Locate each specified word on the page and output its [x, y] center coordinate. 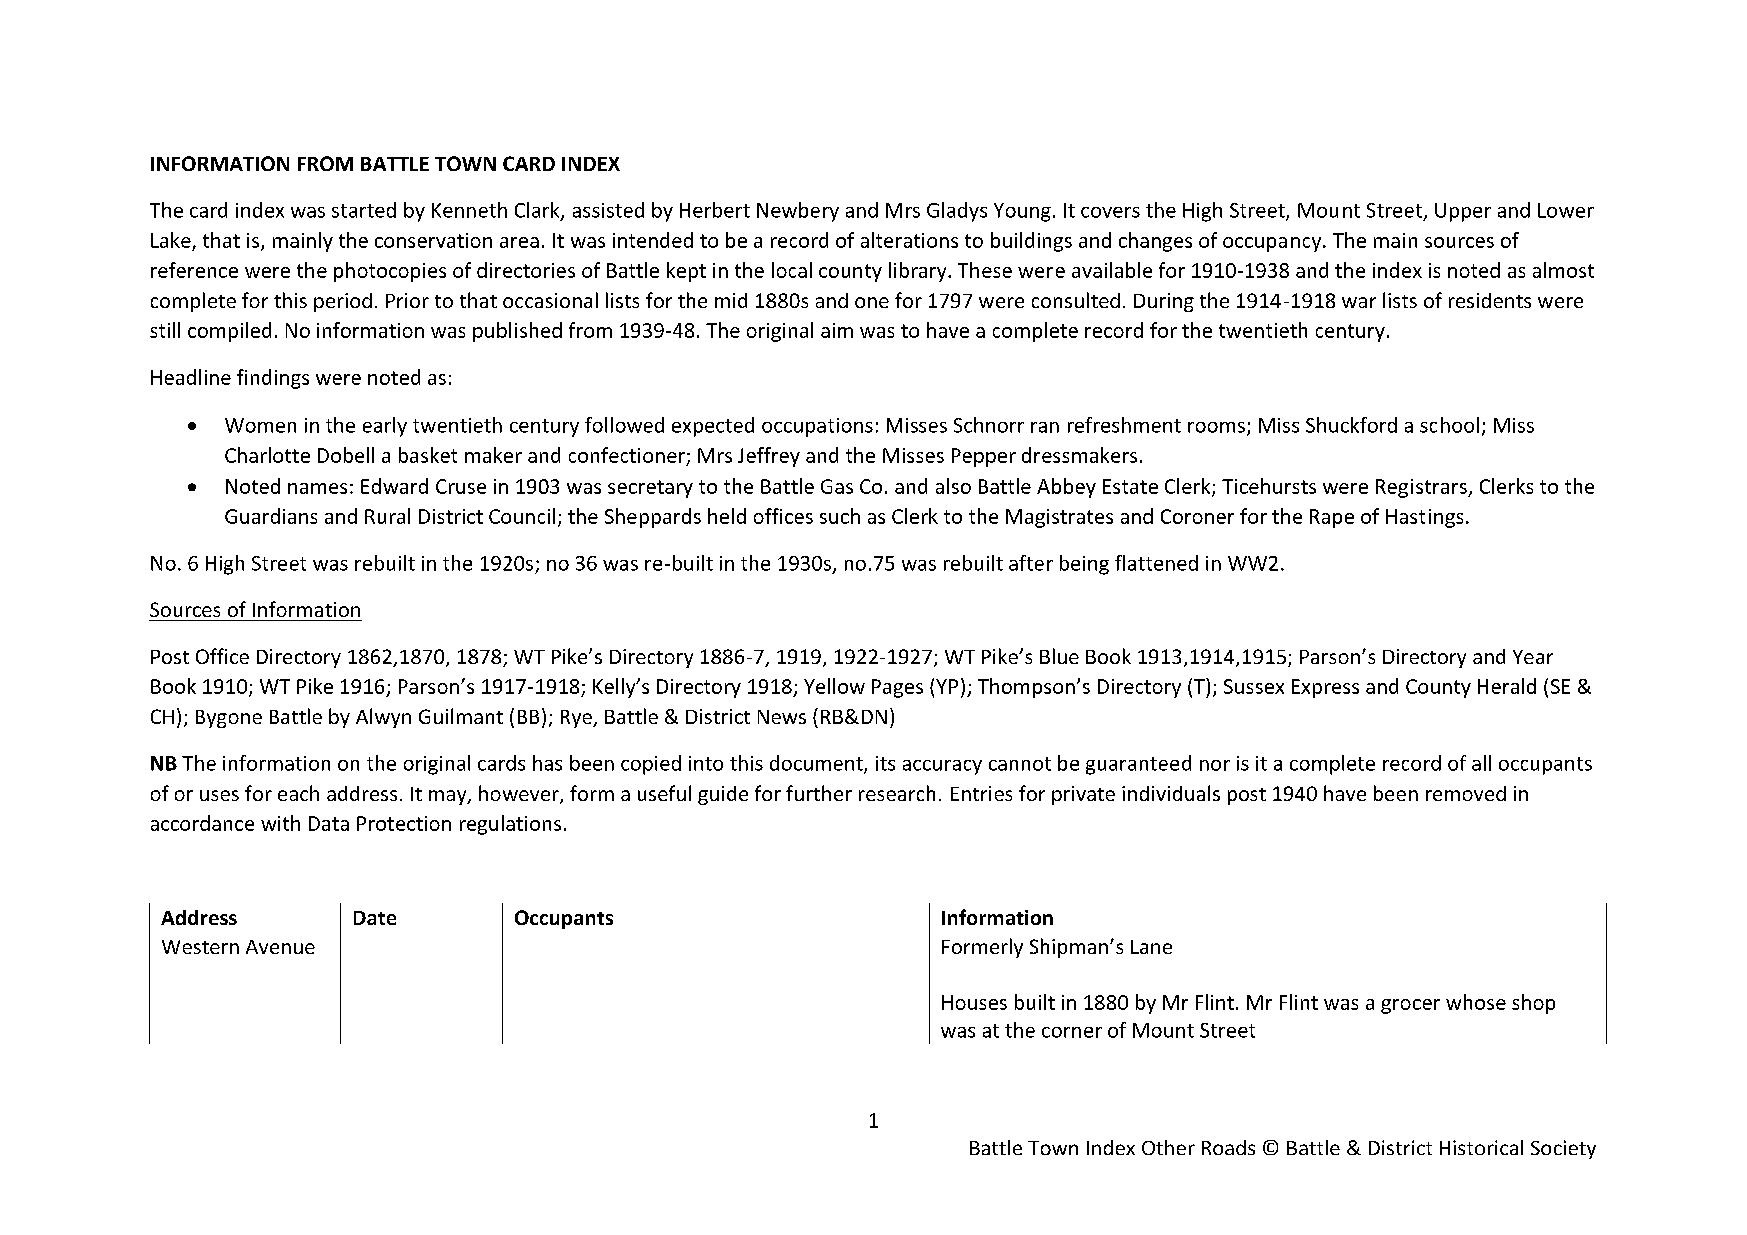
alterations [909, 240]
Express [1325, 688]
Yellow [834, 686]
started [364, 210]
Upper [1463, 212]
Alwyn [383, 718]
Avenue [280, 947]
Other [1168, 1147]
